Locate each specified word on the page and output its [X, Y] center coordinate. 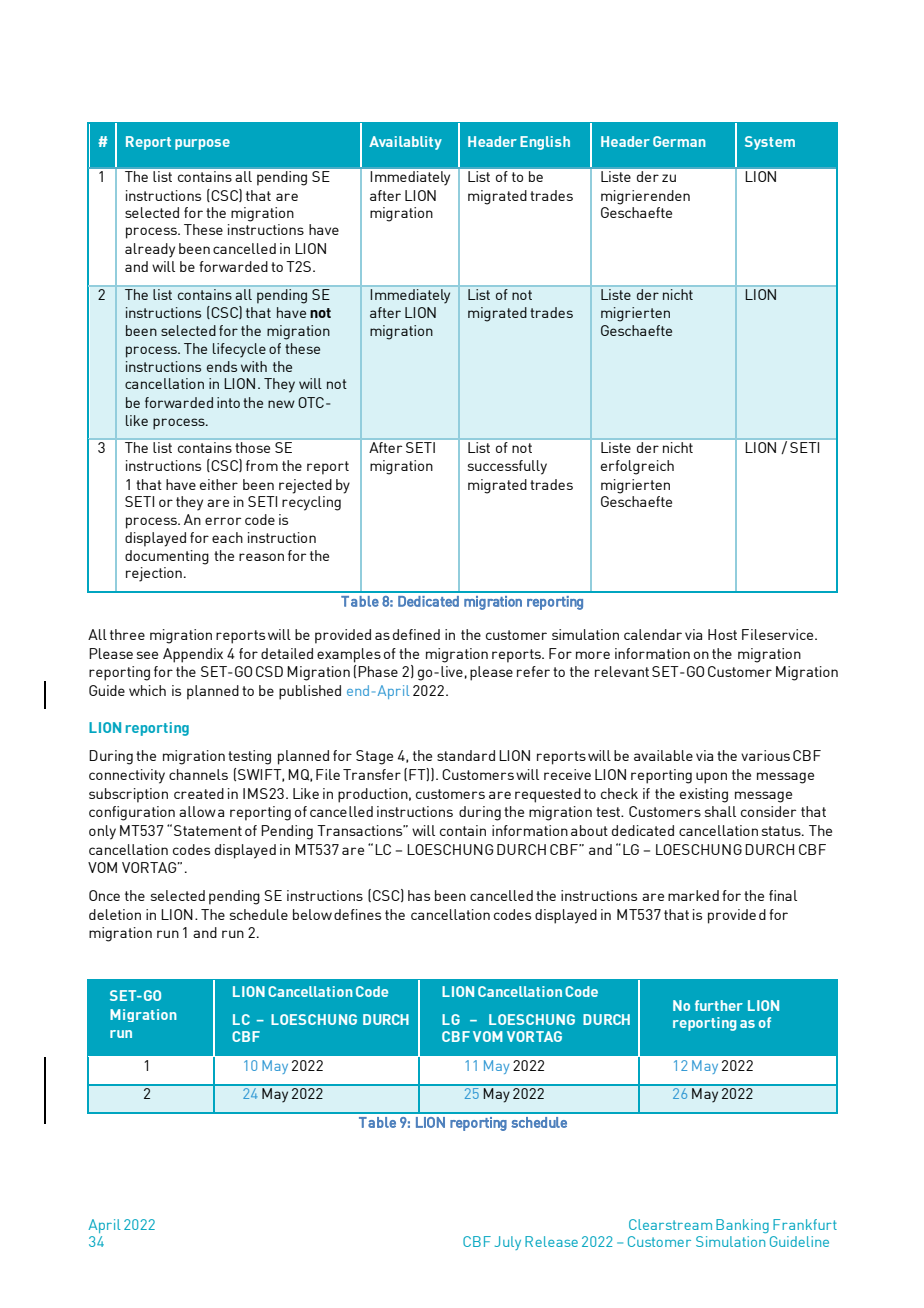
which [147, 690]
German [679, 141]
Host [722, 634]
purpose [202, 144]
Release [551, 1241]
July [508, 1243]
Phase [378, 671]
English [545, 143]
